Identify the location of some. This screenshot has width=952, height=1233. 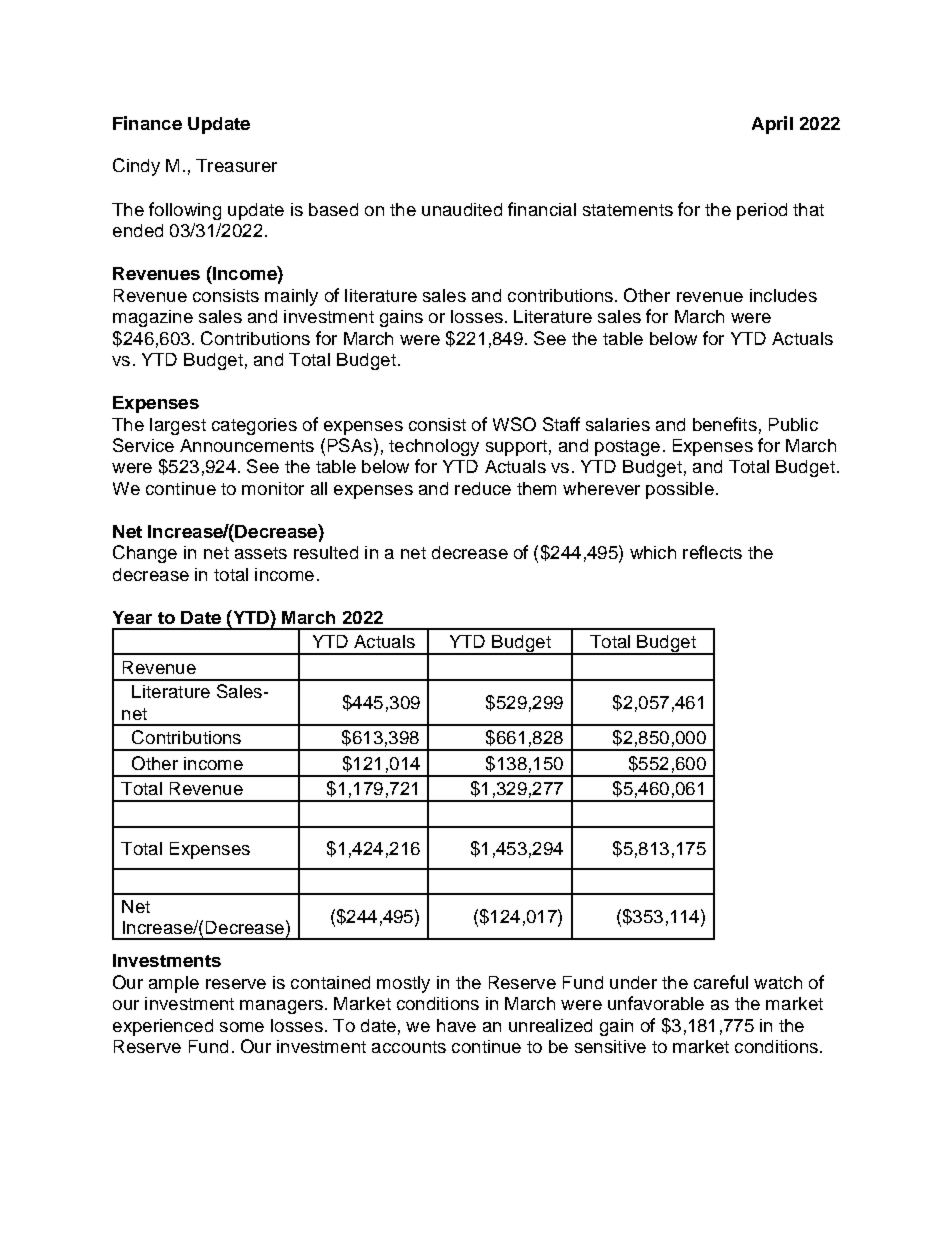
(242, 1027).
